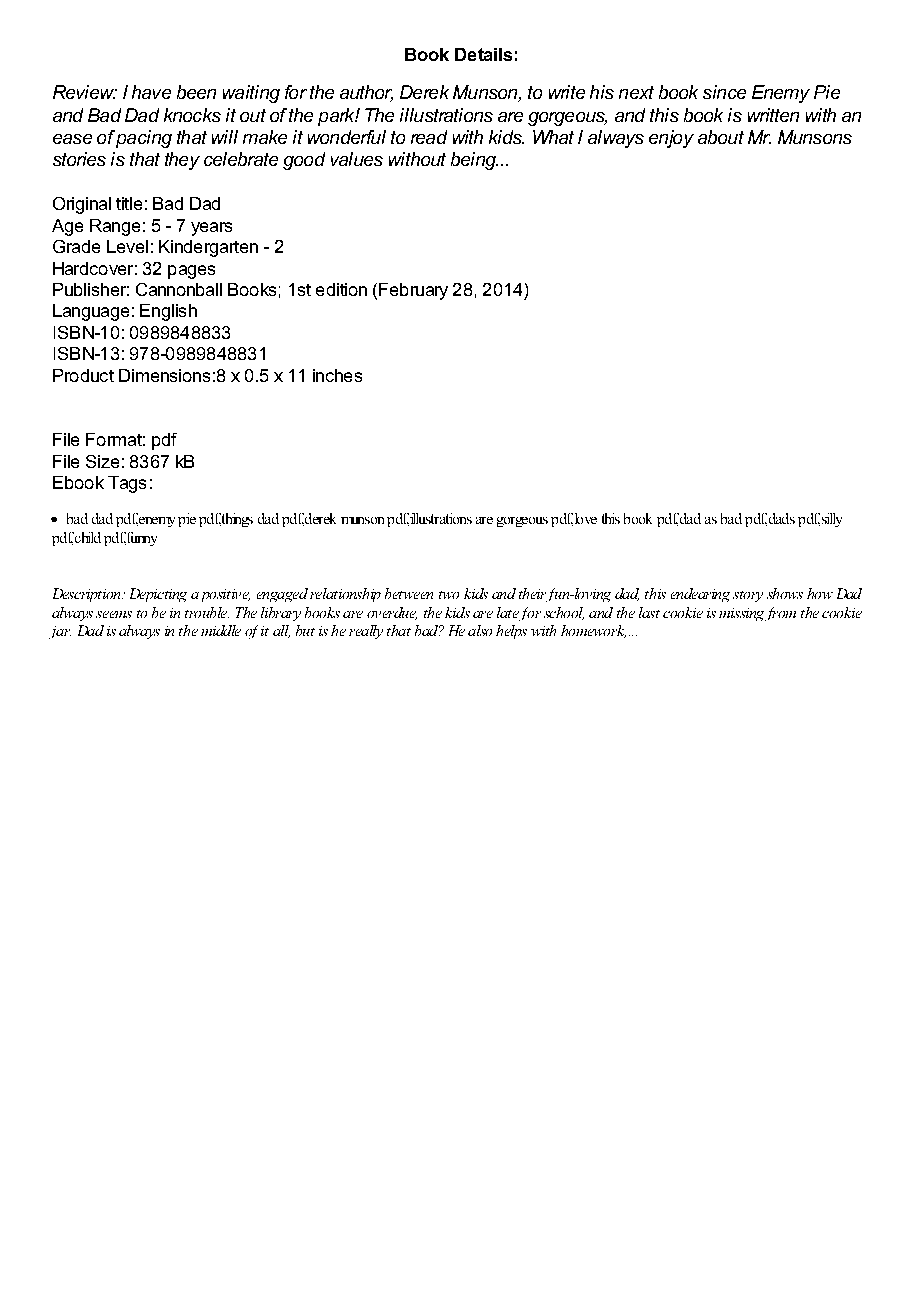  What do you see at coordinates (409, 593) in the screenshot?
I see `between` at bounding box center [409, 593].
